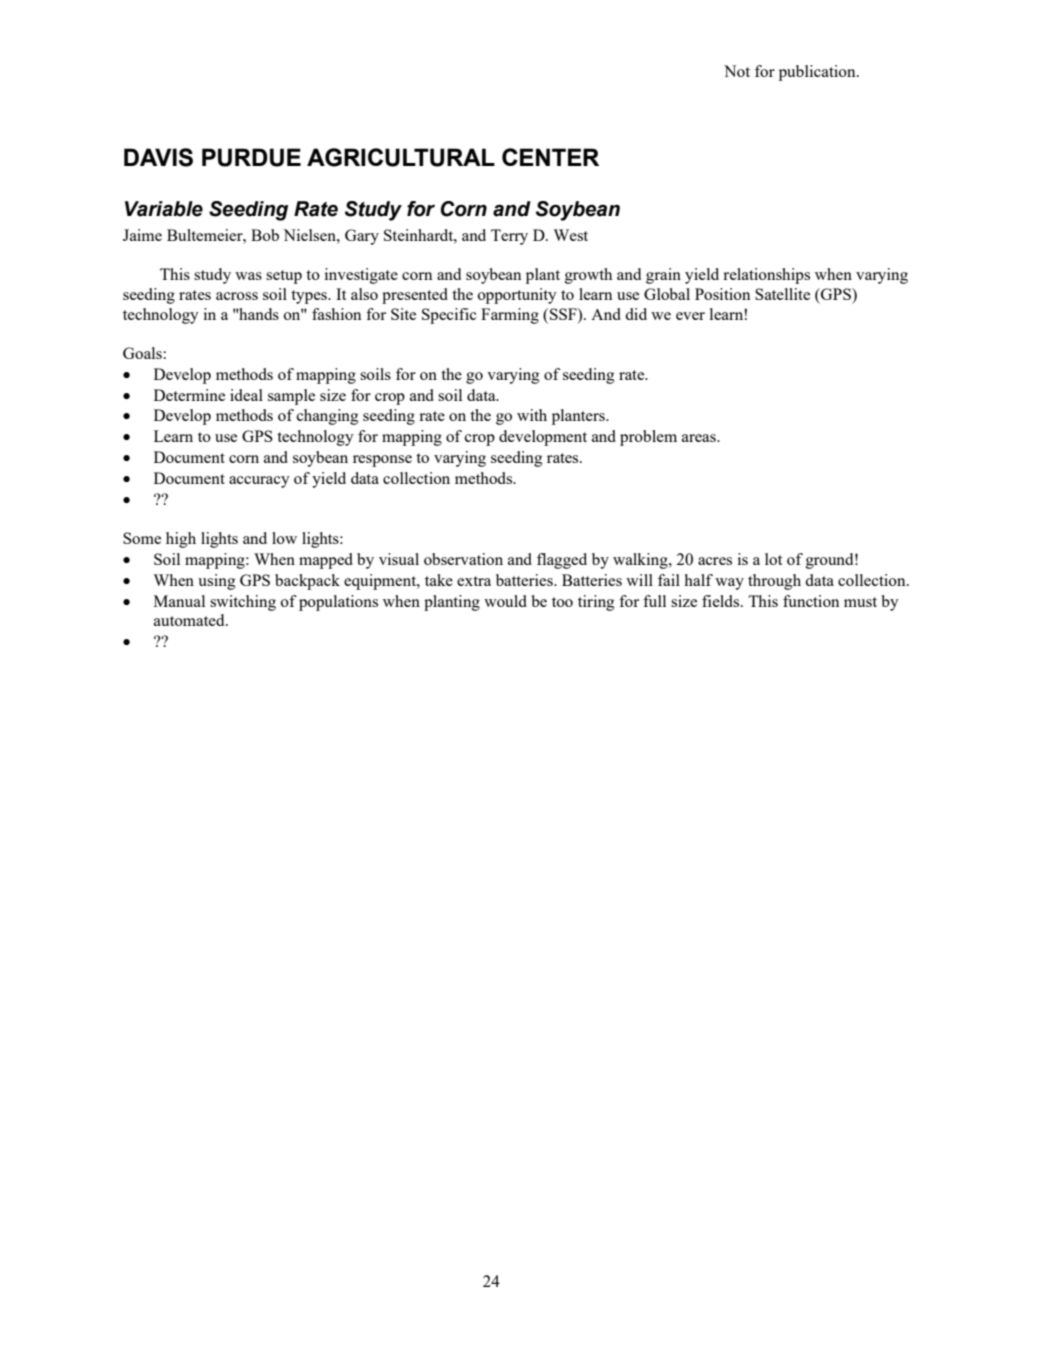 The image size is (1044, 1352). What do you see at coordinates (648, 438) in the screenshot?
I see `problem` at bounding box center [648, 438].
